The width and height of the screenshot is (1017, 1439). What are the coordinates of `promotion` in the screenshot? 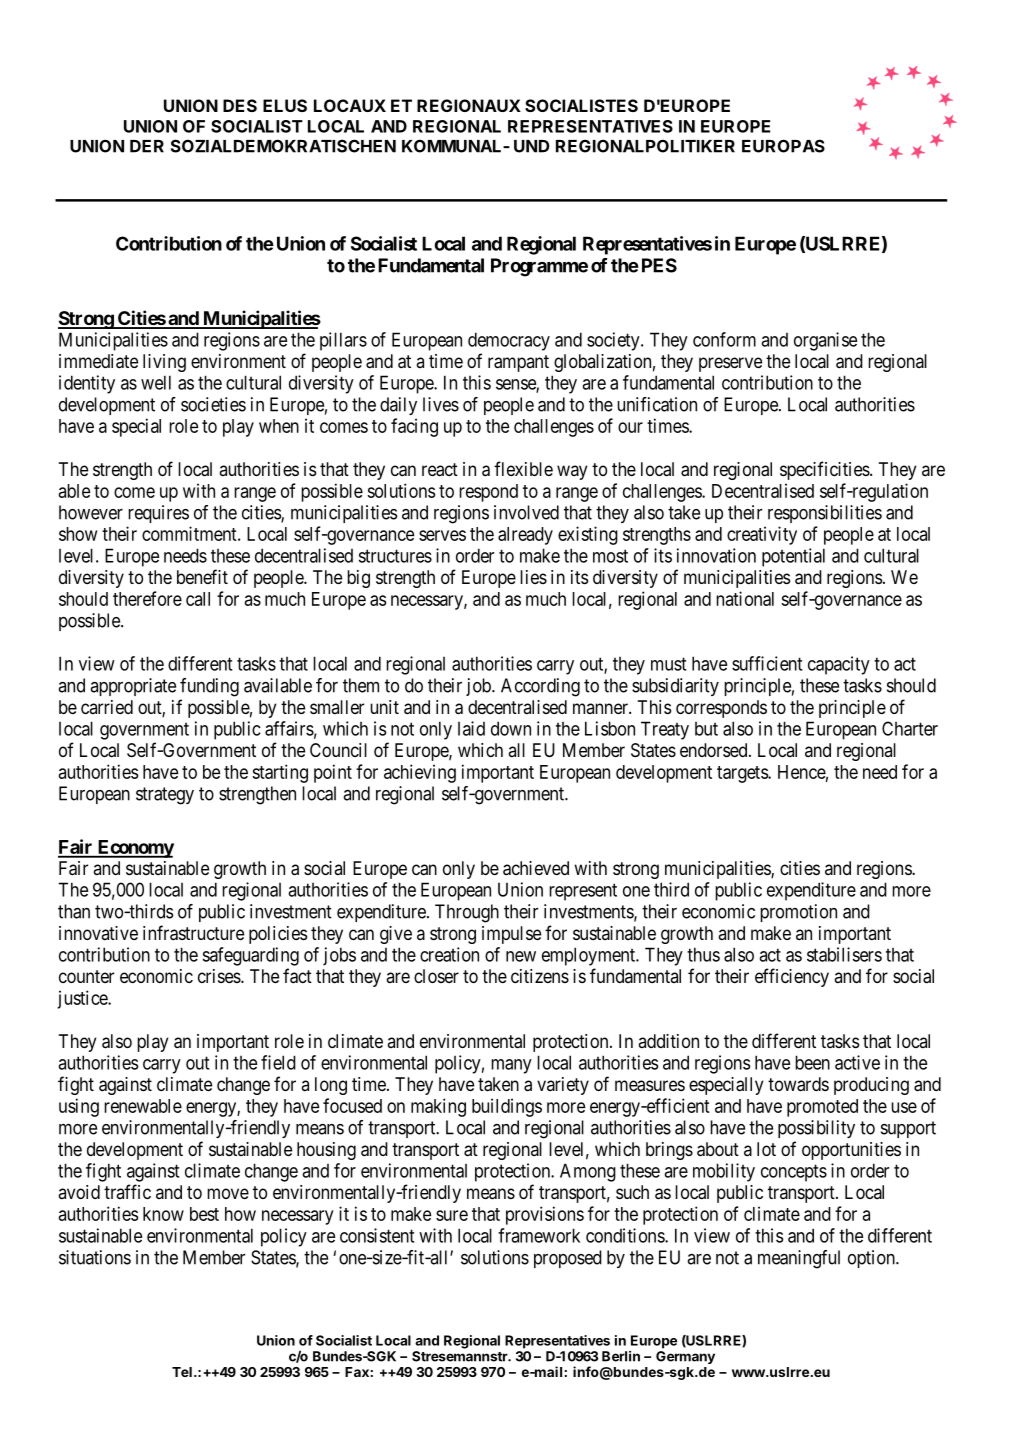 It's located at (798, 913).
